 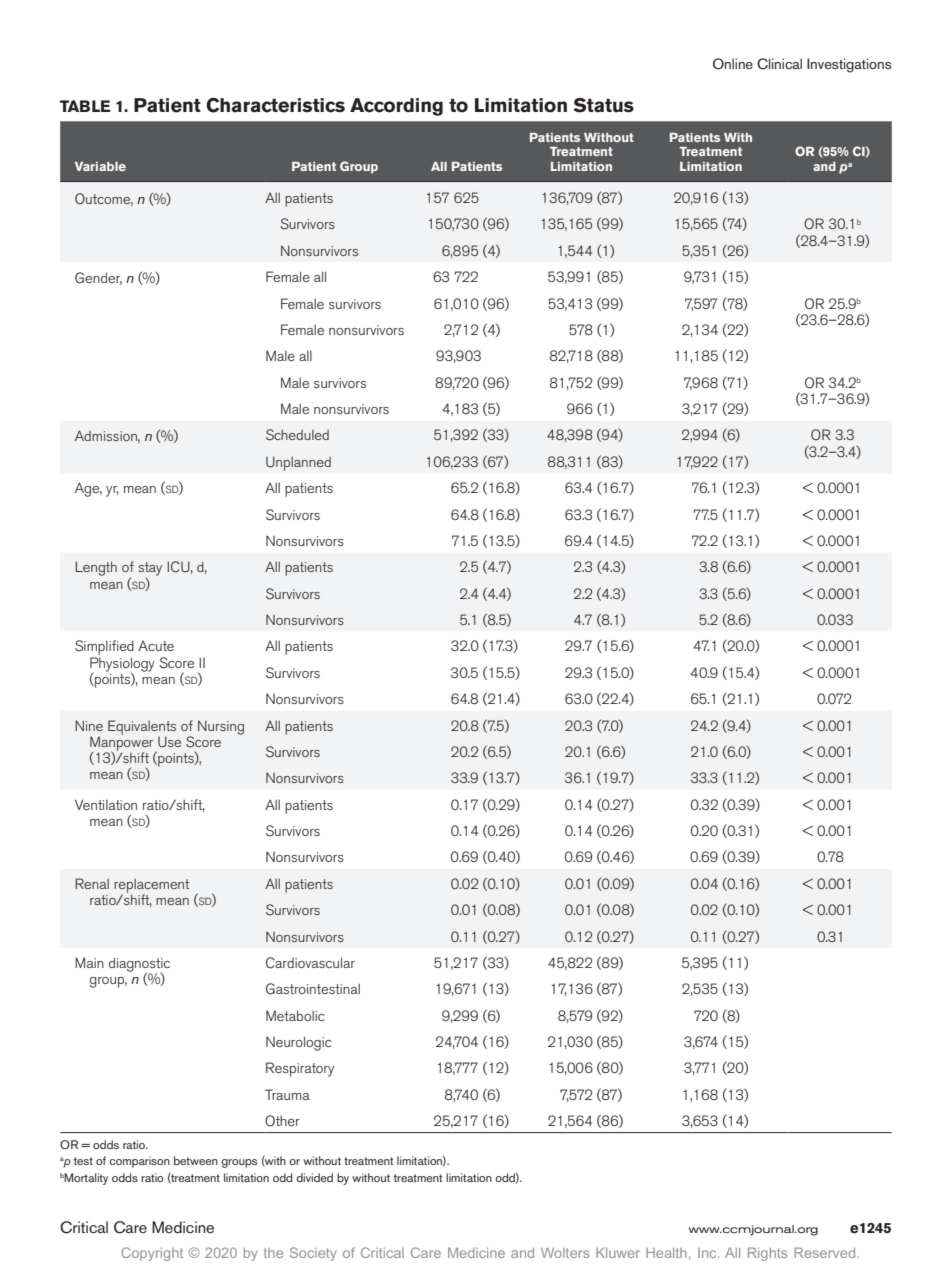 I want to click on Cardiovascular, so click(x=310, y=963).
